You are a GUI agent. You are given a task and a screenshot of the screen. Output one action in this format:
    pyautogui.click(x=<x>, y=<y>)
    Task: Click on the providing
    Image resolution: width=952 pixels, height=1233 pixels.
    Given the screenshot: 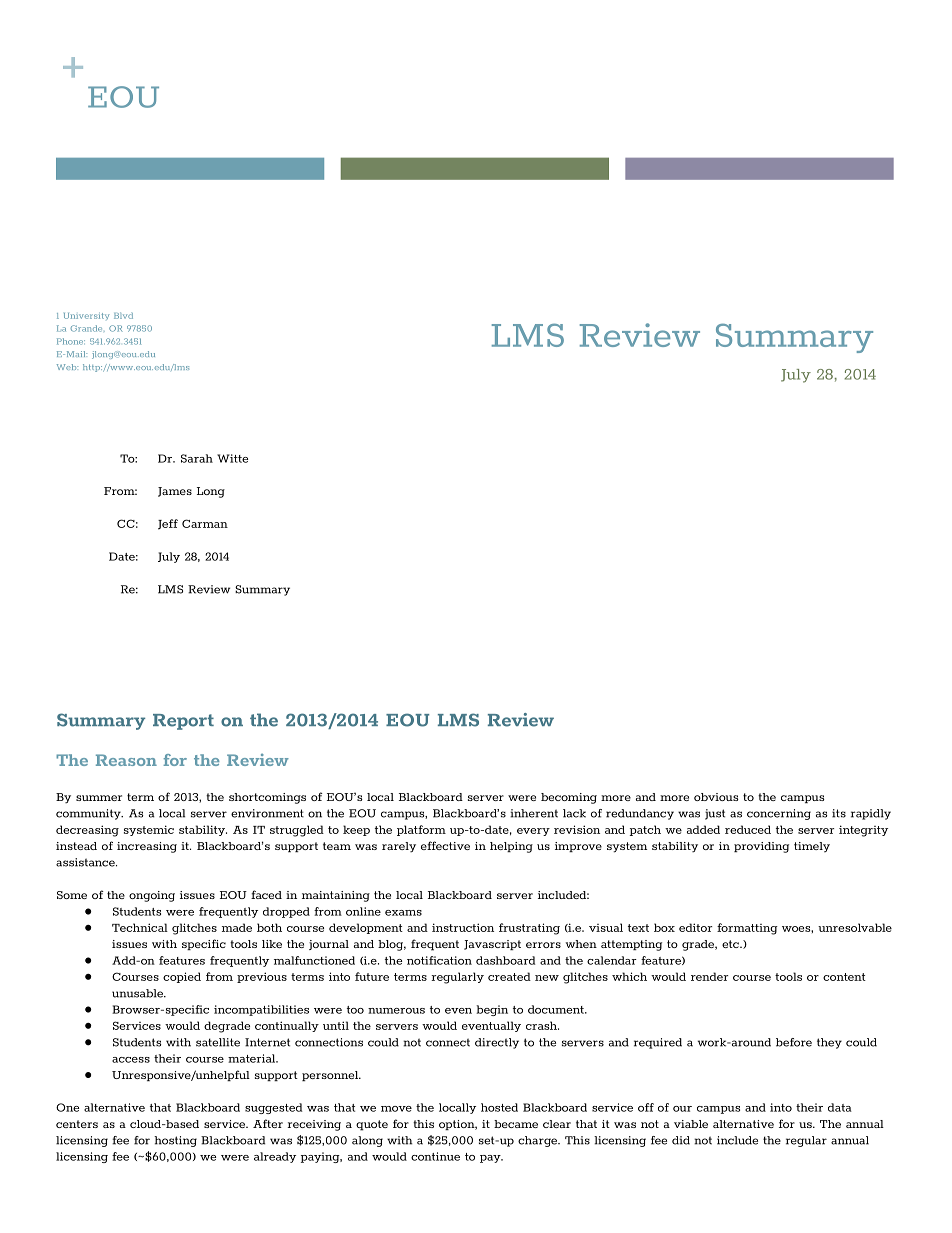 What is the action you would take?
    pyautogui.click(x=761, y=847)
